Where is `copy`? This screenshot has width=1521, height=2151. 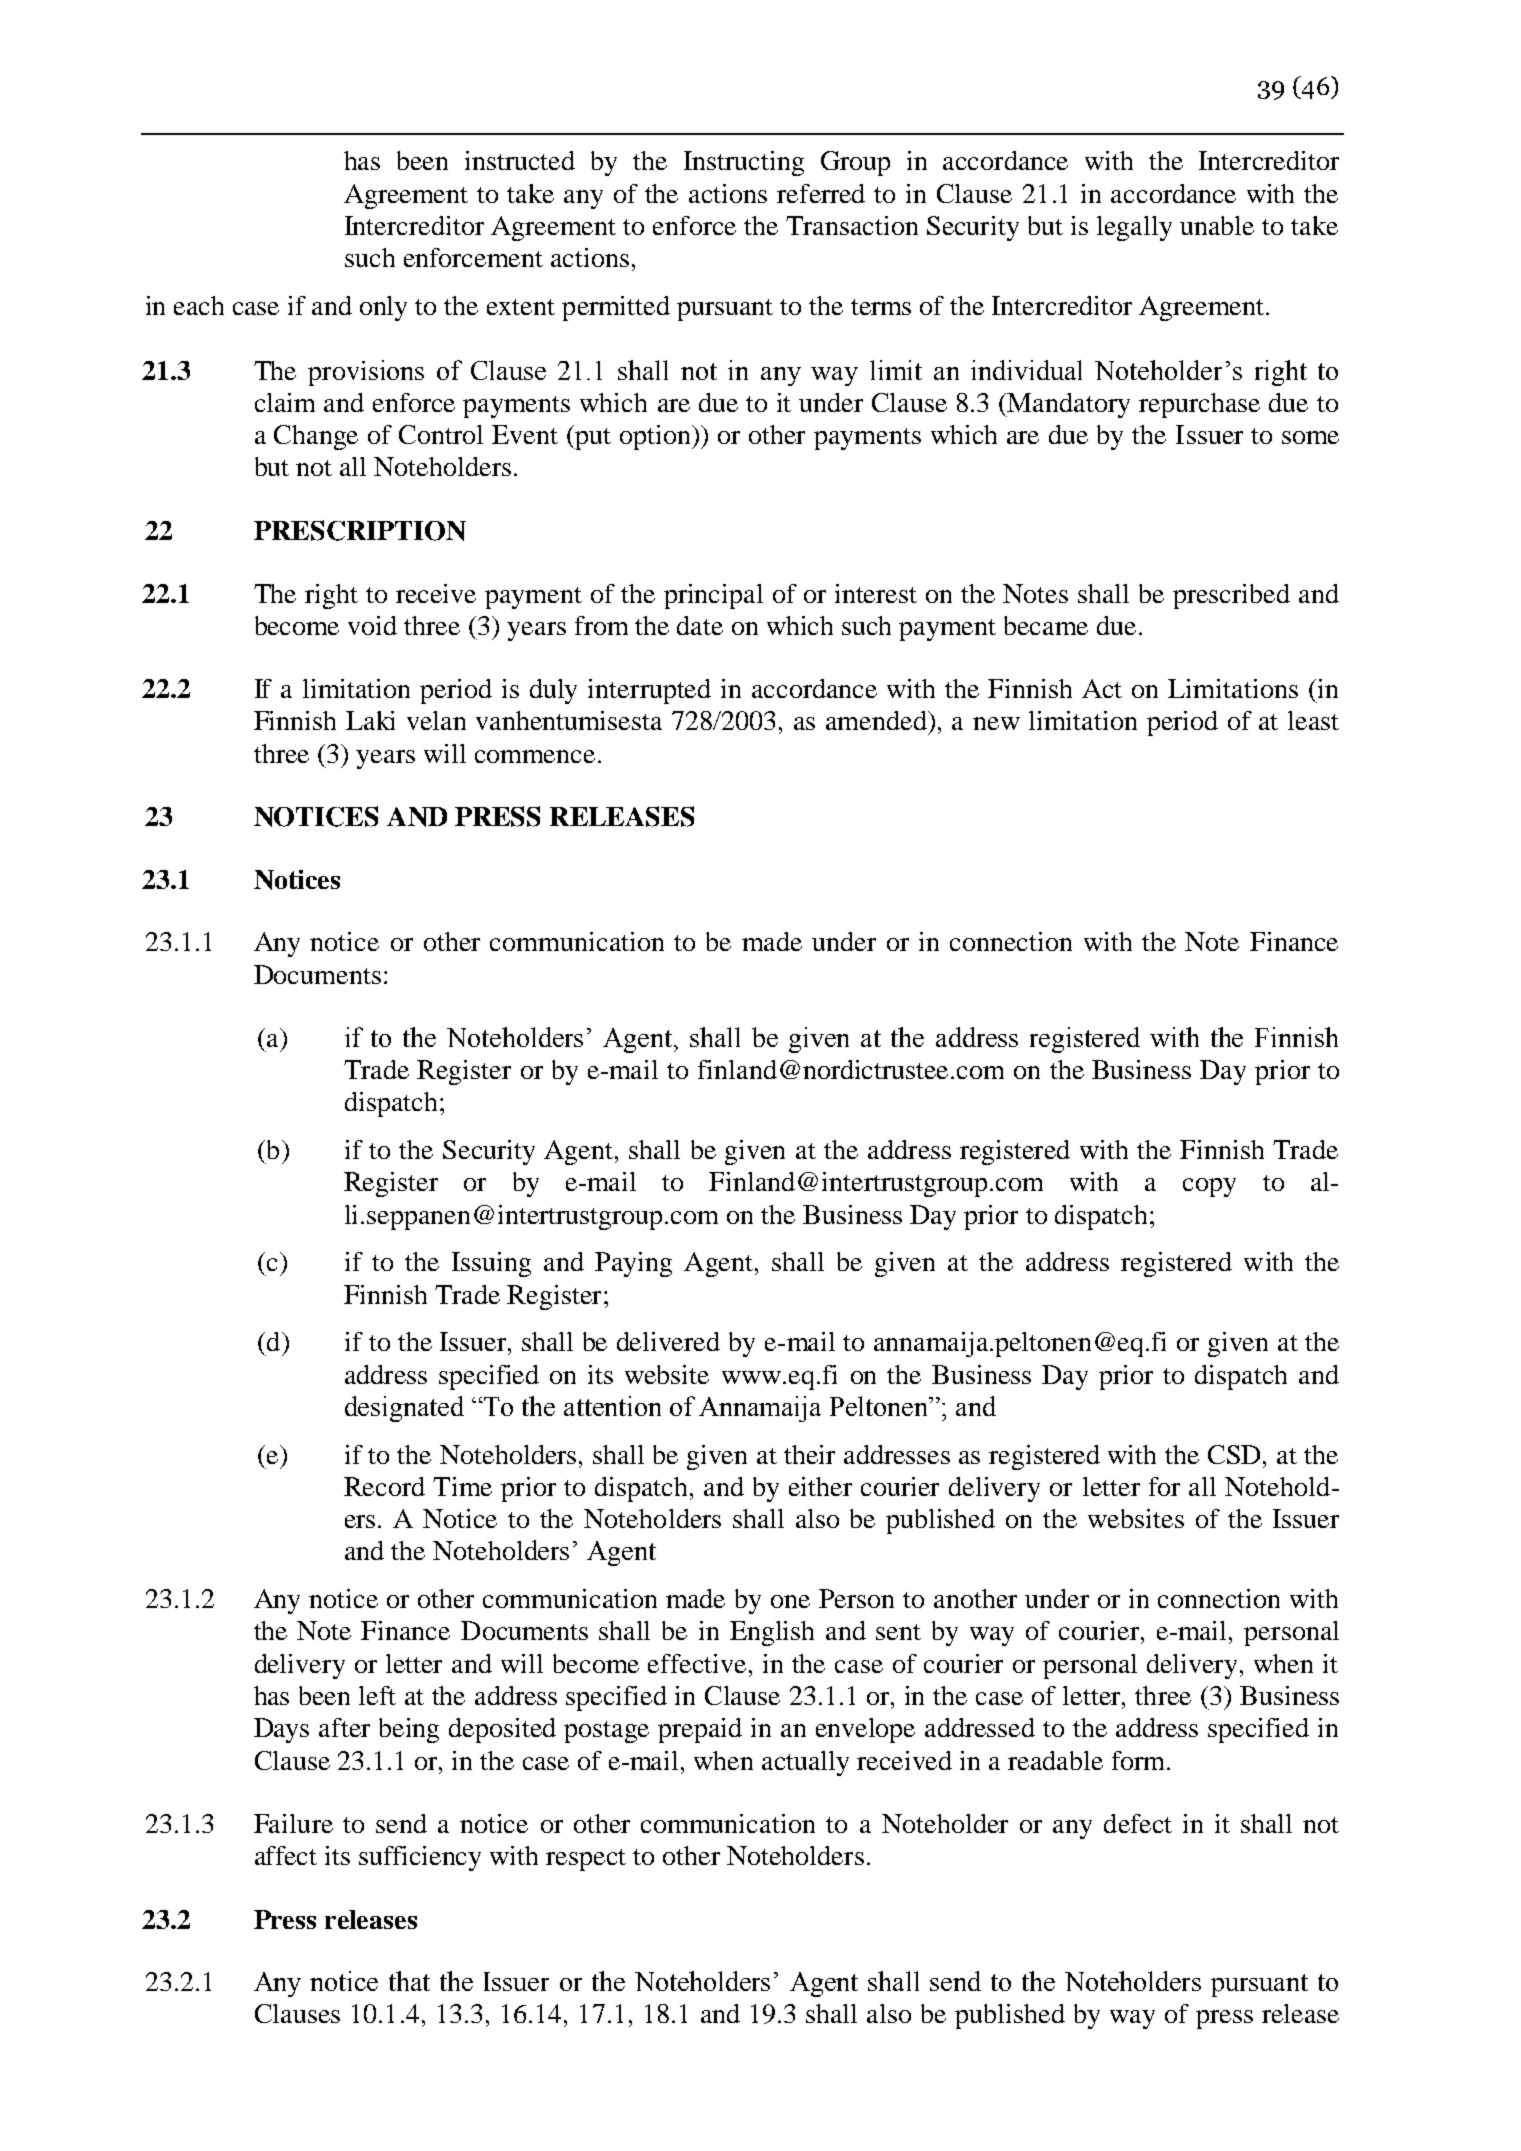 copy is located at coordinates (1209, 1187).
